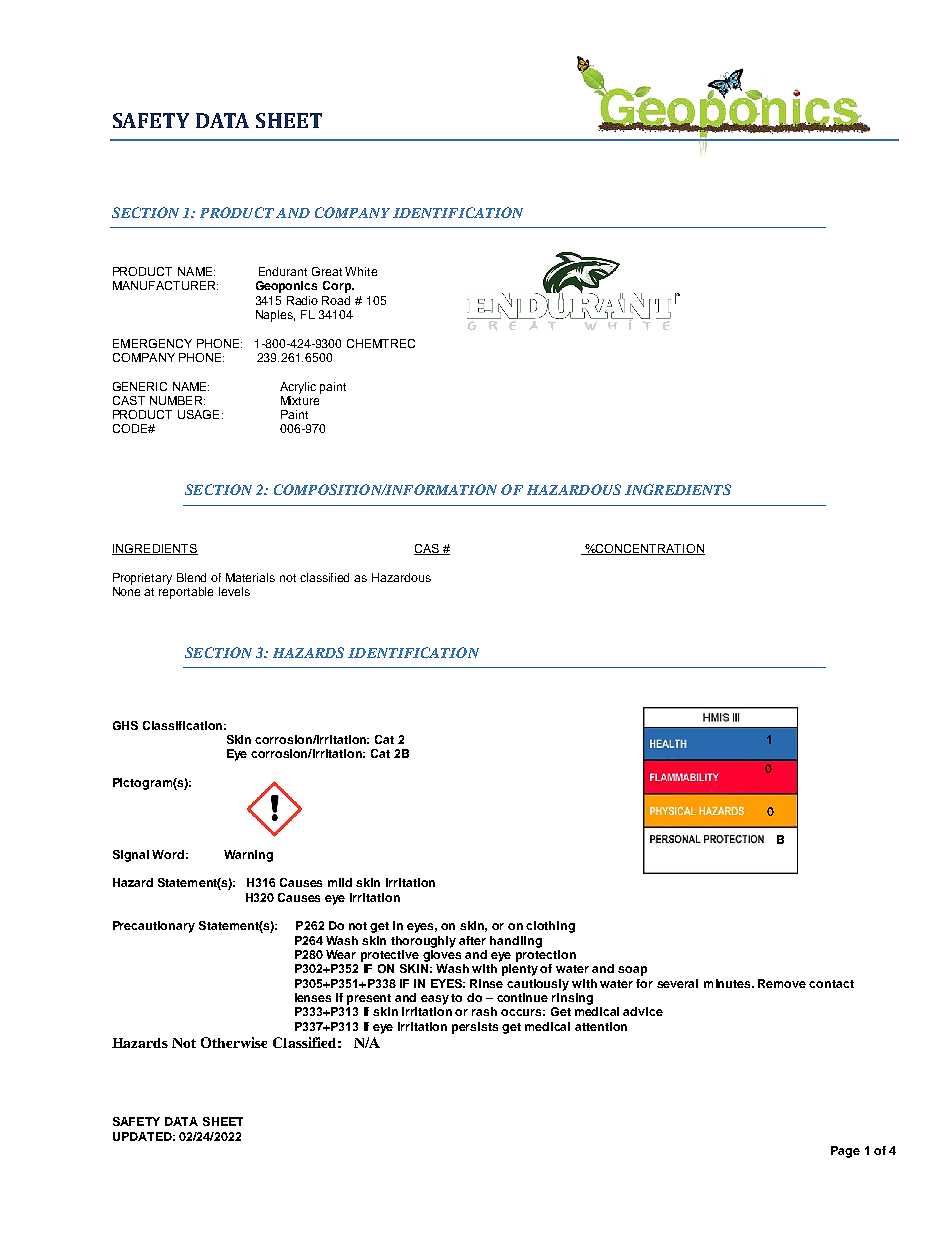 This screenshot has height=1233, width=952. Describe the element at coordinates (338, 287) in the screenshot. I see `Corp` at that location.
